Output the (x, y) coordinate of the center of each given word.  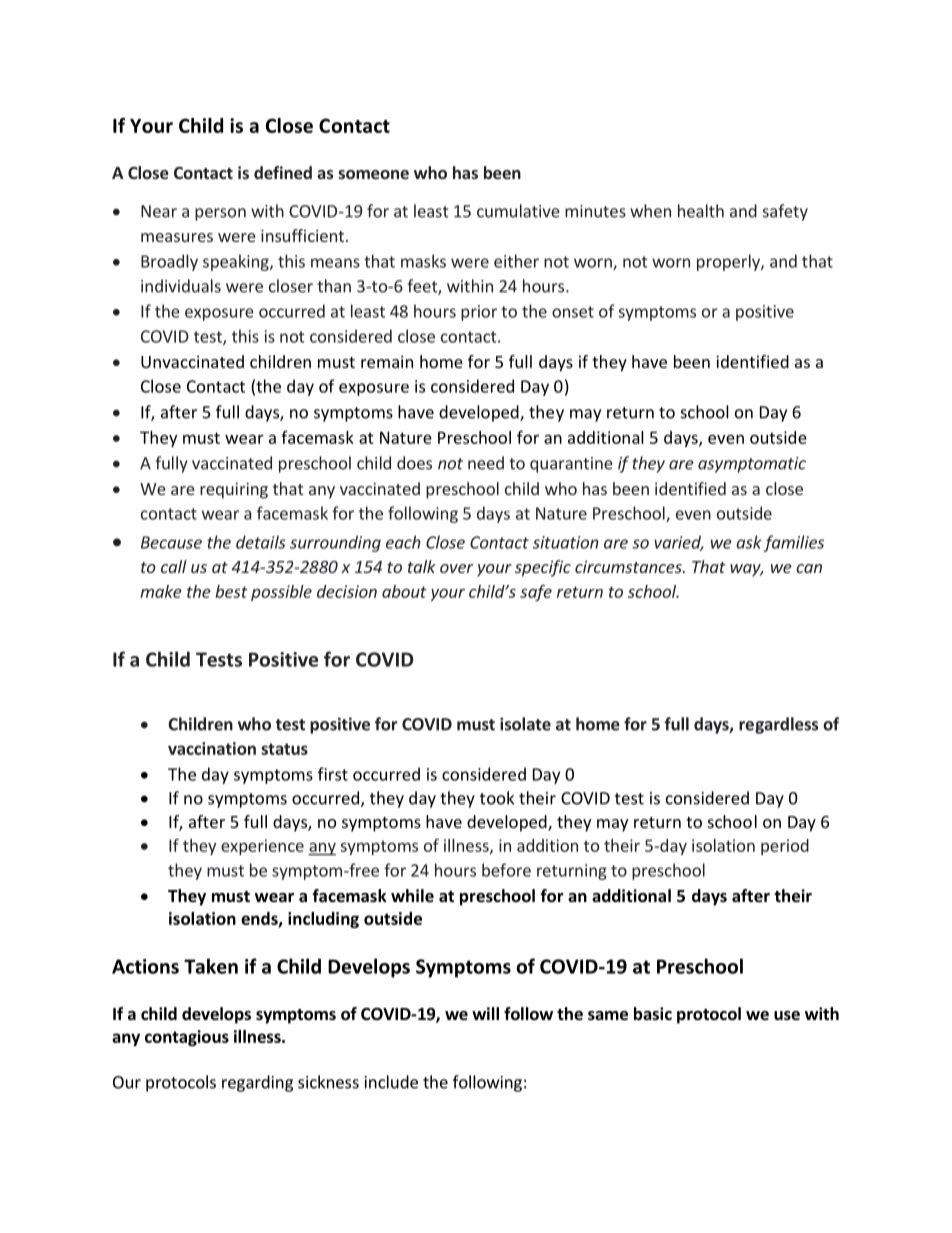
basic (653, 1014)
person (220, 214)
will (485, 1013)
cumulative (518, 211)
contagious (187, 1038)
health (701, 211)
